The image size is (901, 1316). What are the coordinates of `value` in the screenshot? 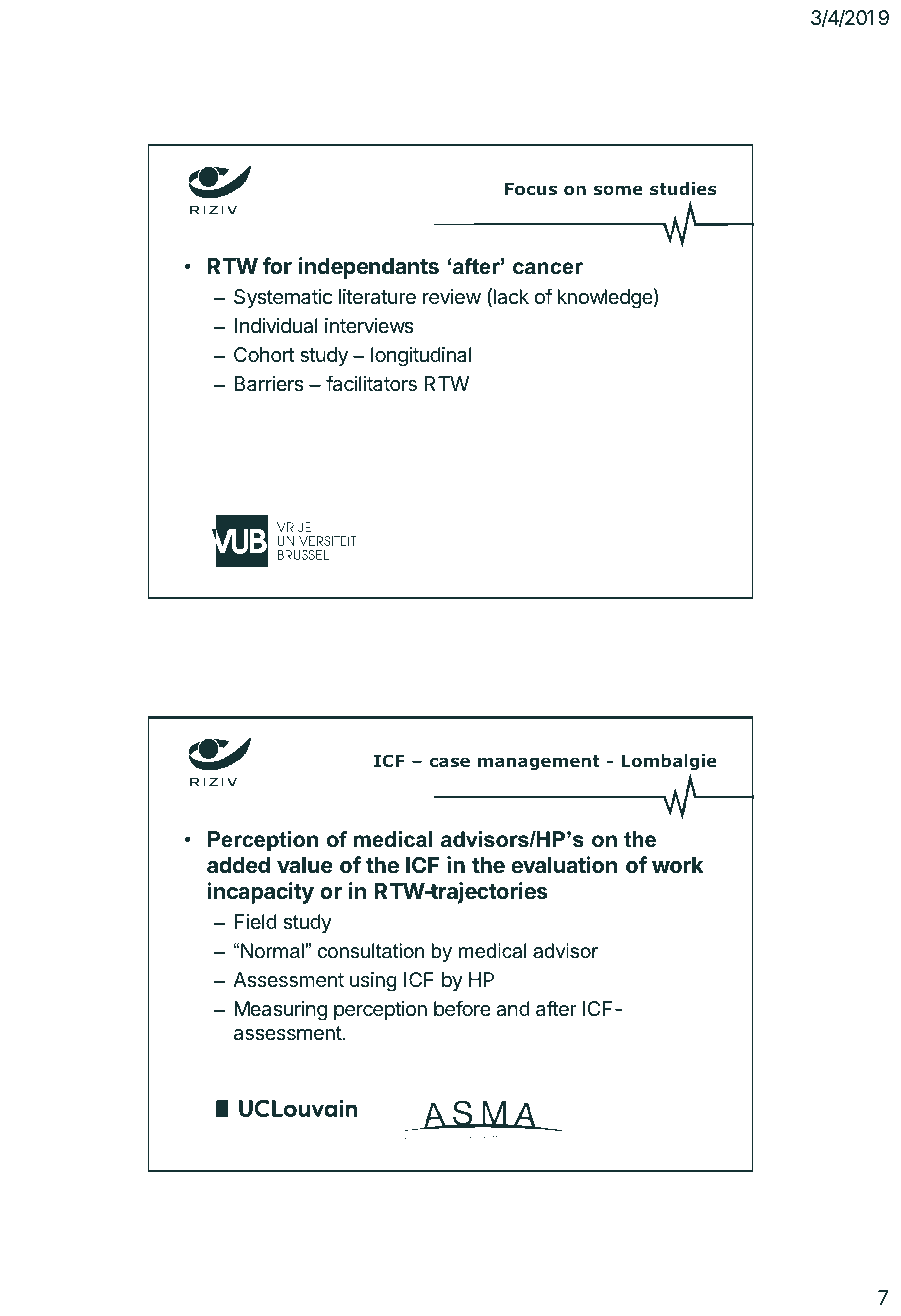 It's located at (305, 865).
